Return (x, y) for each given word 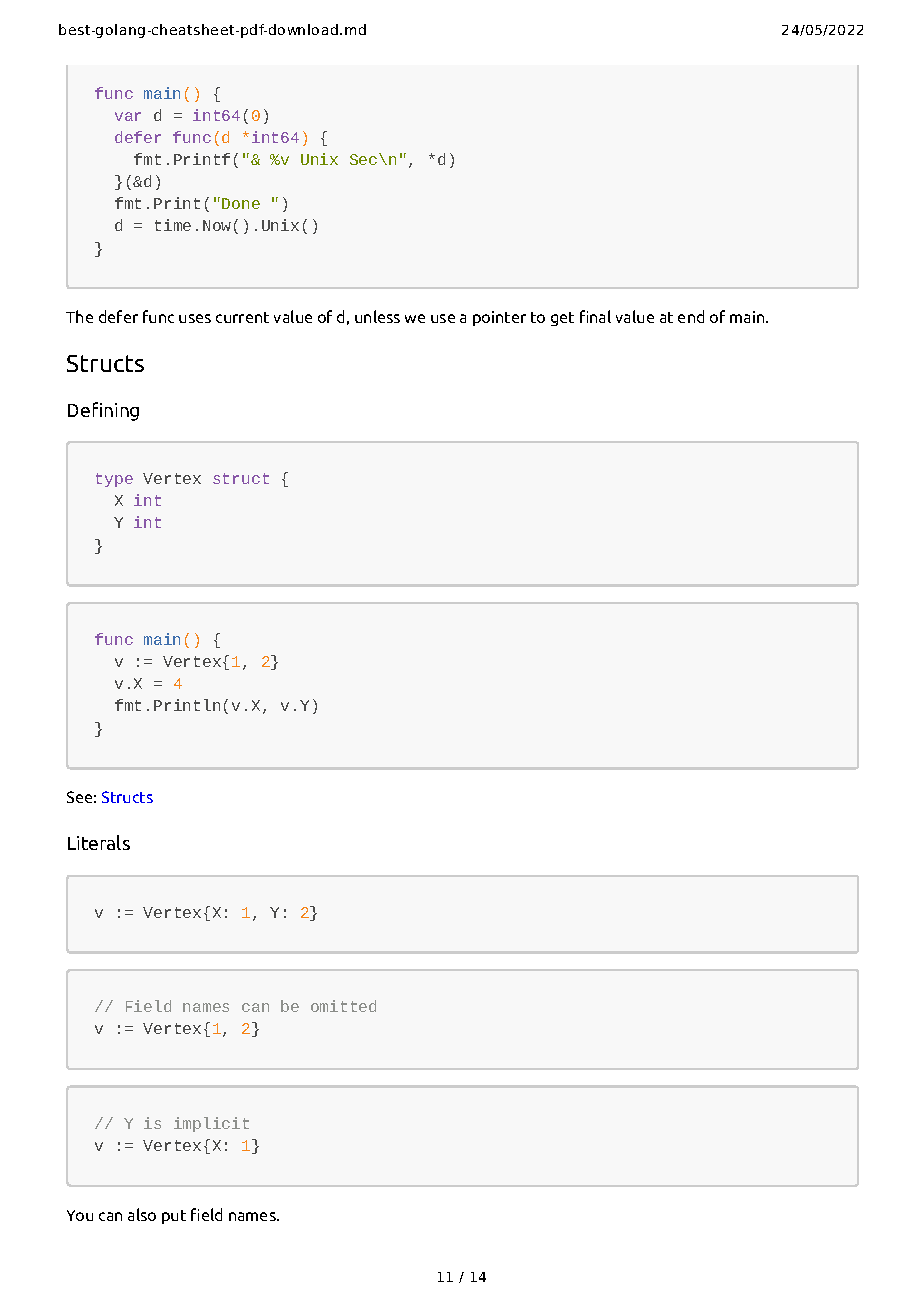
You (80, 1215)
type (114, 480)
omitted (343, 1006)
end (691, 316)
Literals (99, 842)
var (128, 116)
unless (377, 316)
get (562, 319)
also (142, 1214)
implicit (211, 1124)
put (174, 1217)
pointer (499, 318)
